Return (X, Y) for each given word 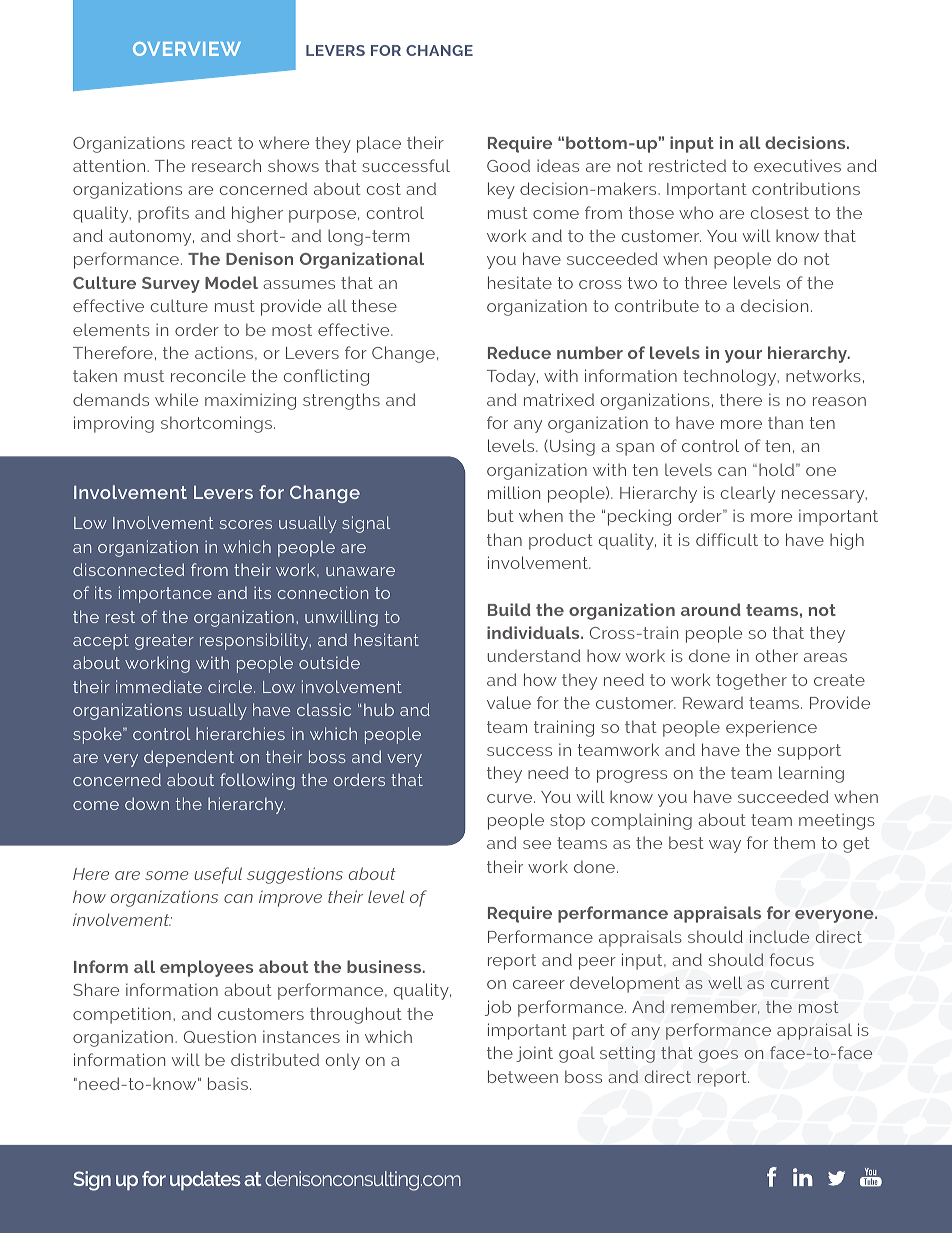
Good (508, 165)
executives (797, 165)
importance (165, 594)
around (711, 609)
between (523, 1076)
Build (509, 609)
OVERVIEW (187, 49)
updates (205, 1180)
